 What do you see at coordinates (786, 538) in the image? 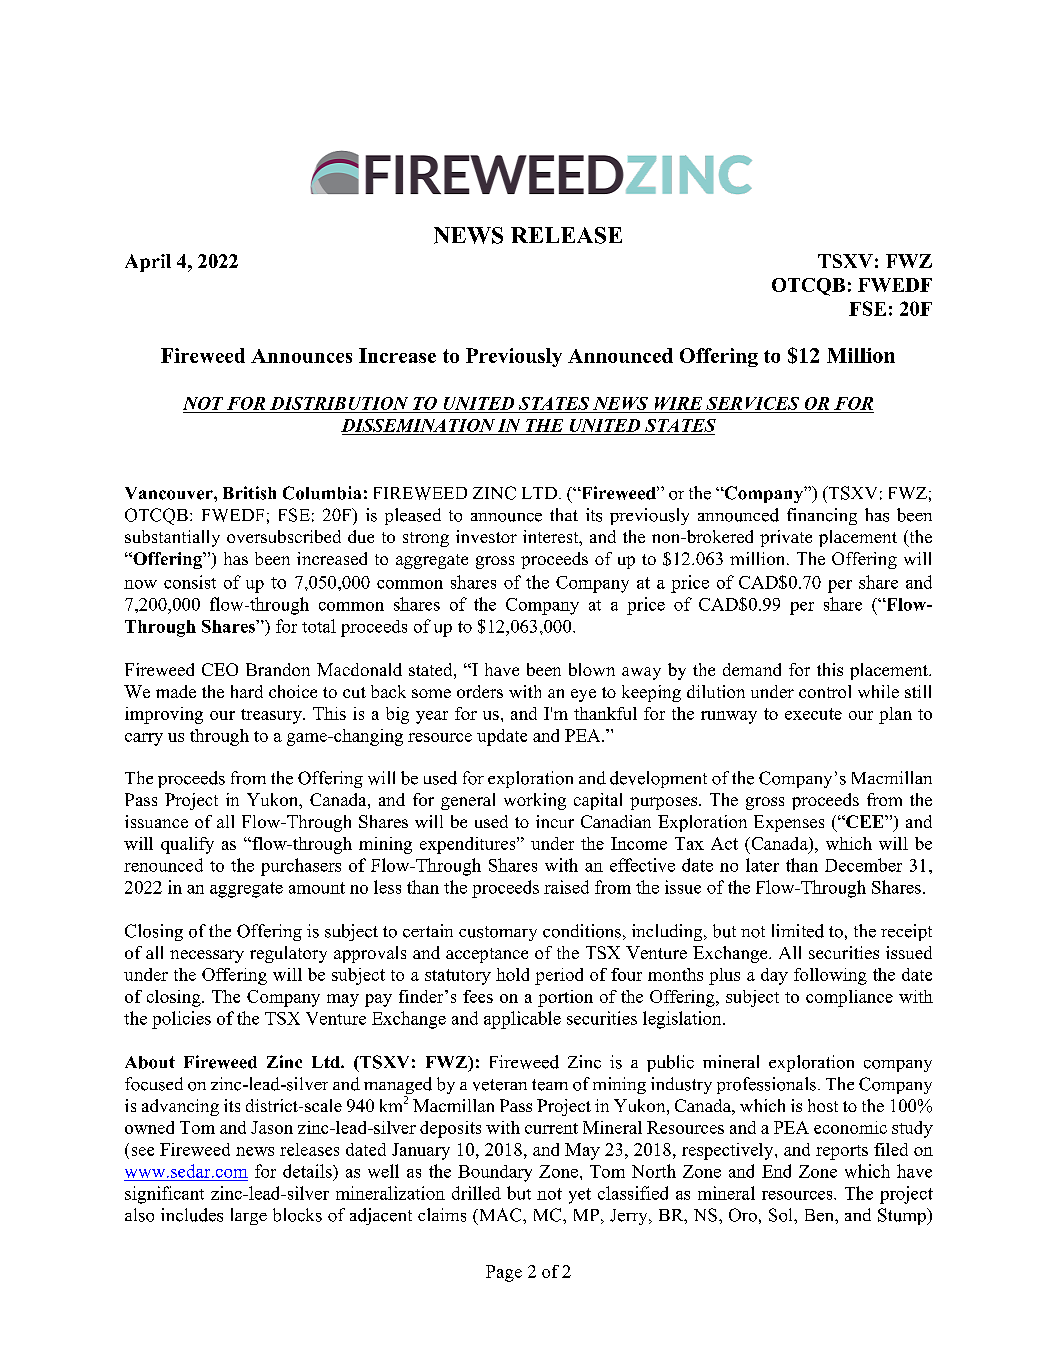
I see `private` at bounding box center [786, 538].
